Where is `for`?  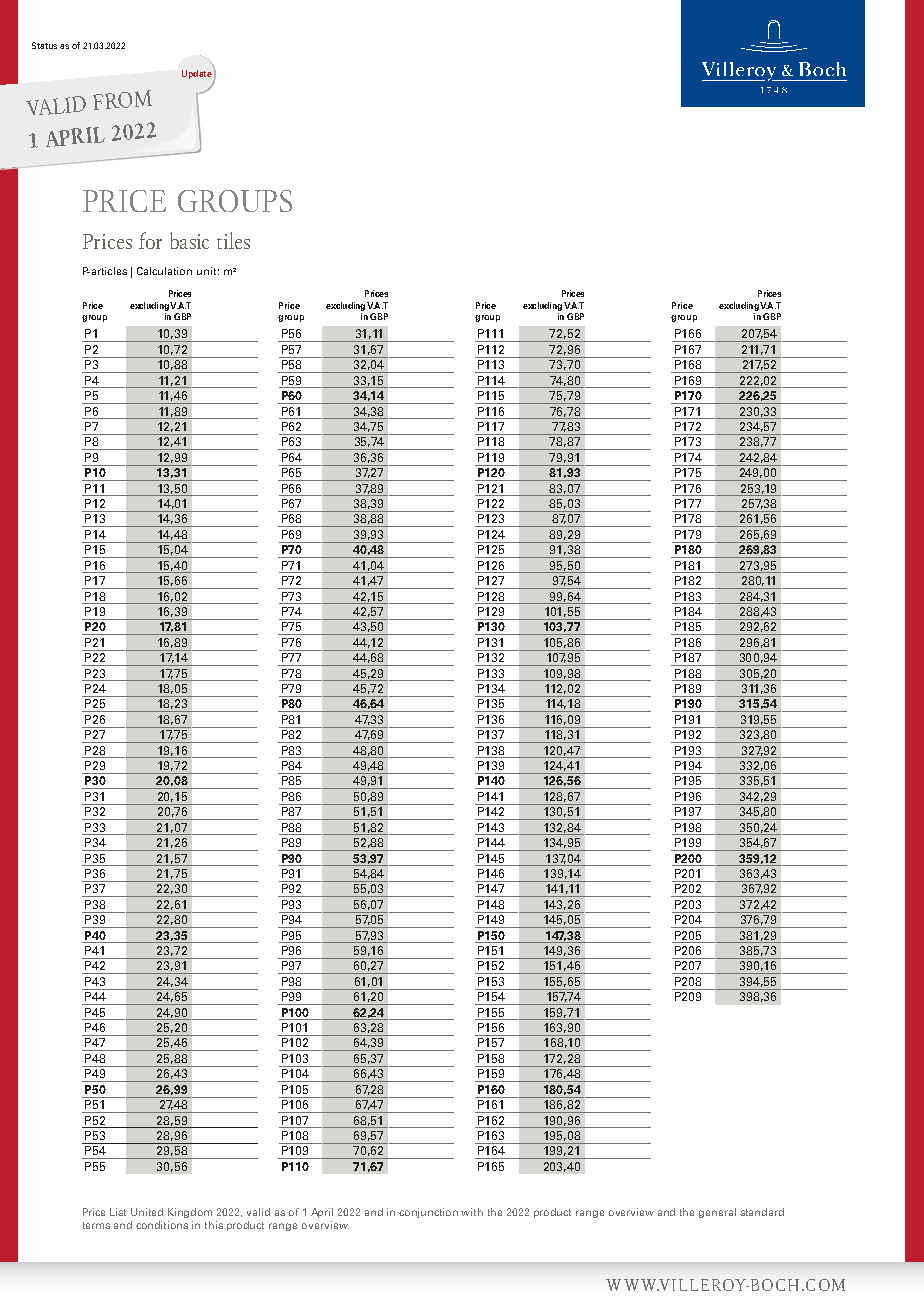
for is located at coordinates (150, 240).
